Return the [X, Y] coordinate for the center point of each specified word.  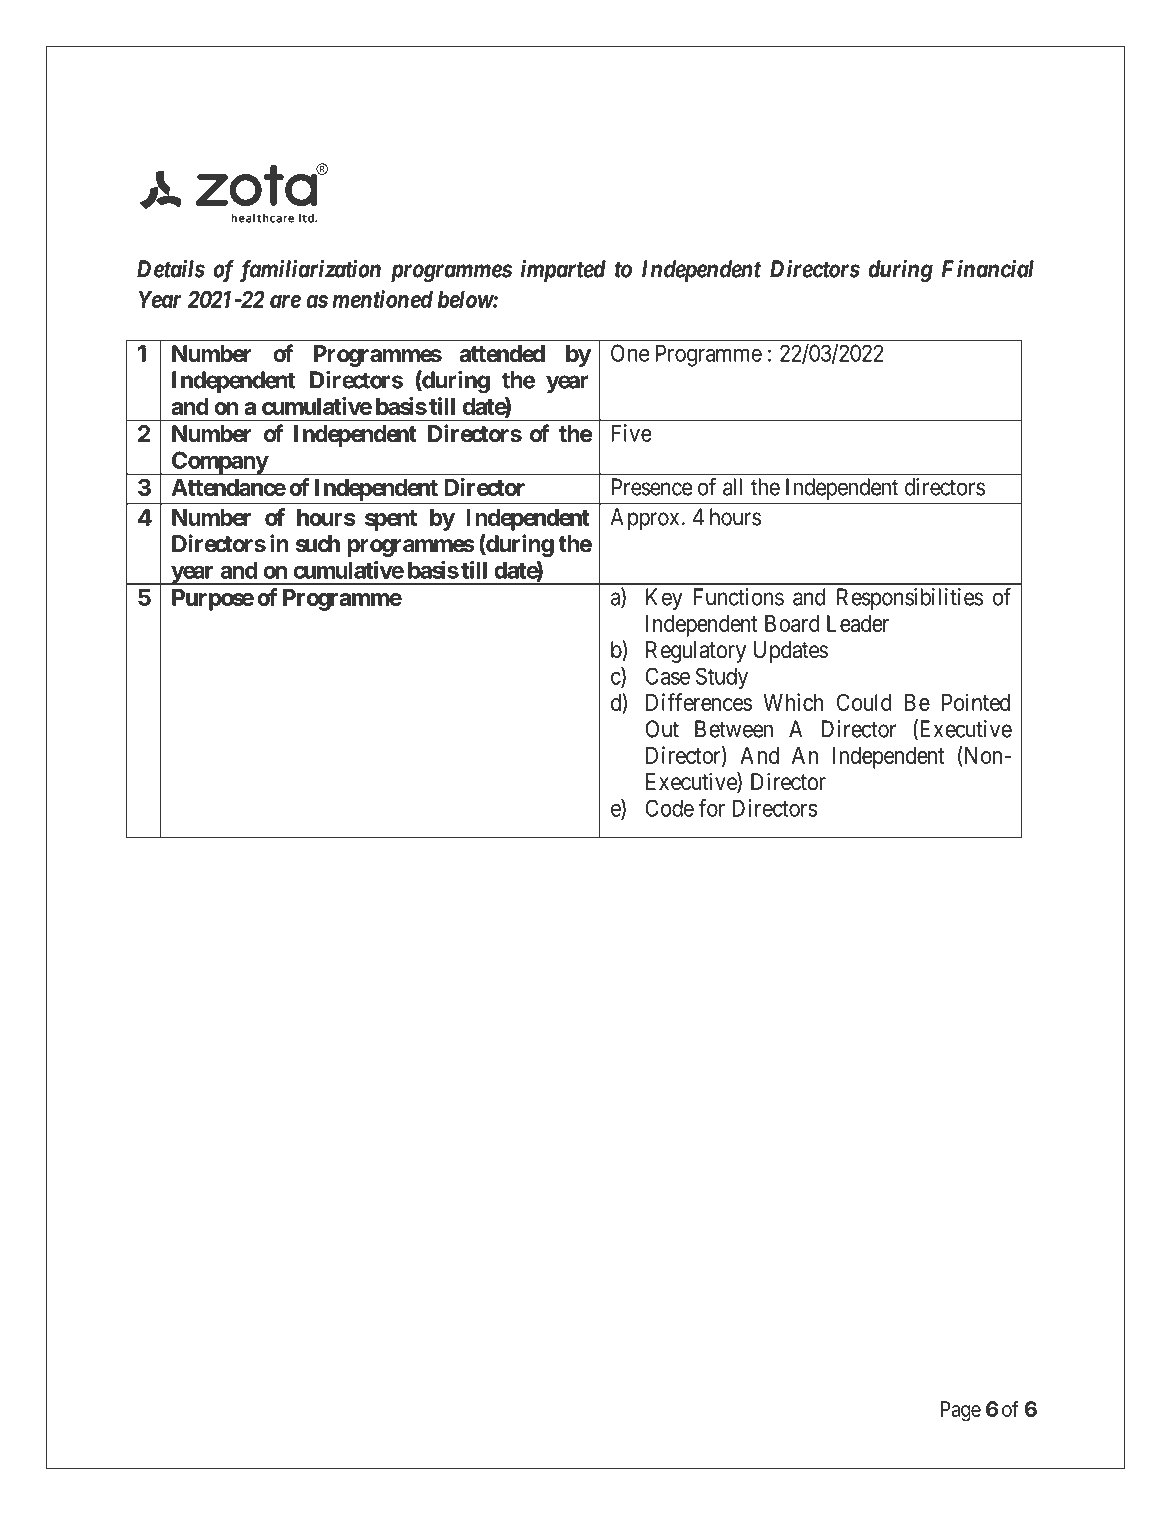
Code [669, 808]
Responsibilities [910, 599]
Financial [988, 268]
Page [961, 1411]
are [285, 301]
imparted [563, 270]
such [318, 544]
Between [734, 729]
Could [864, 702]
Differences [699, 702]
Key [664, 599]
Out [662, 729]
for [712, 808]
